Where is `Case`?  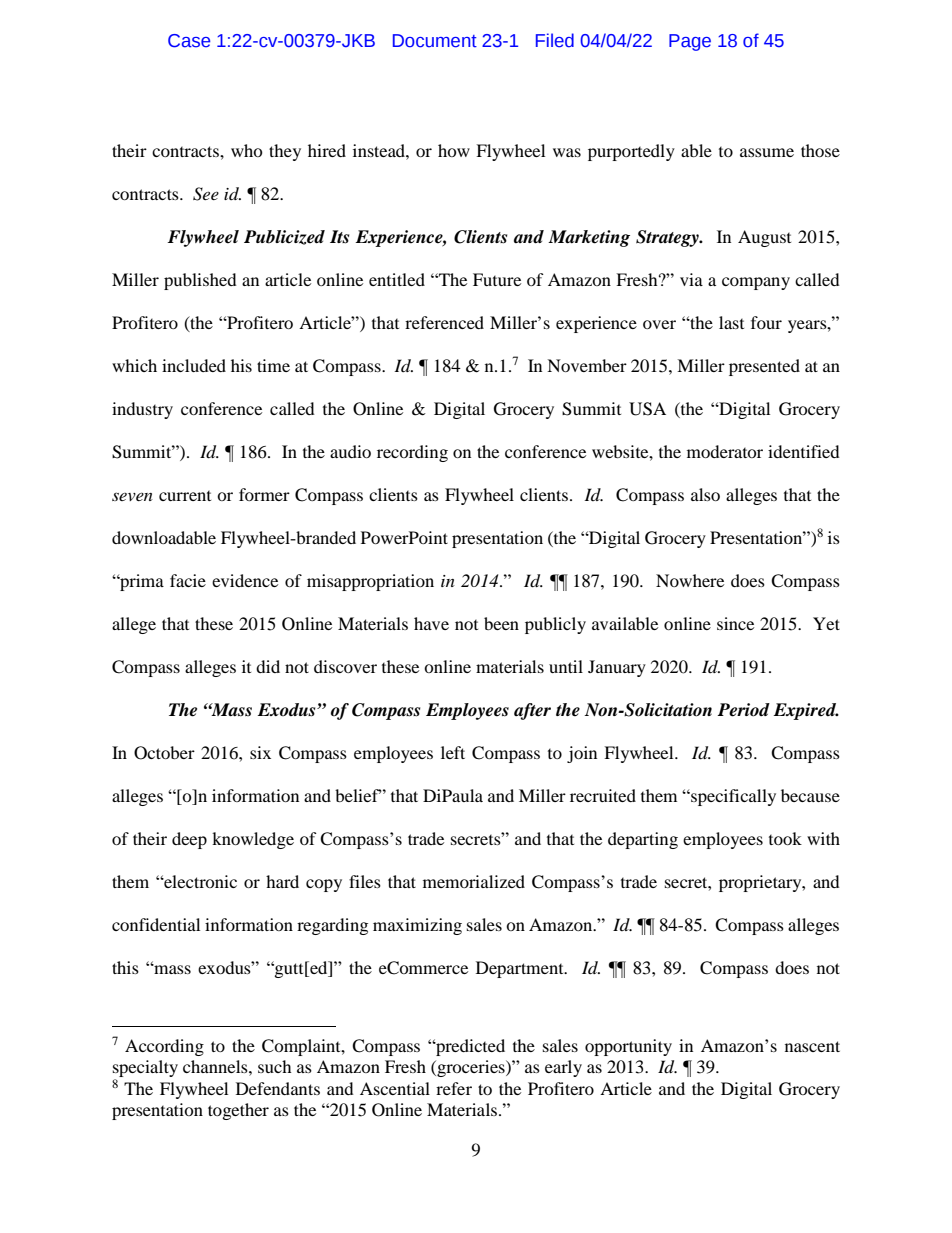 Case is located at coordinates (189, 41).
